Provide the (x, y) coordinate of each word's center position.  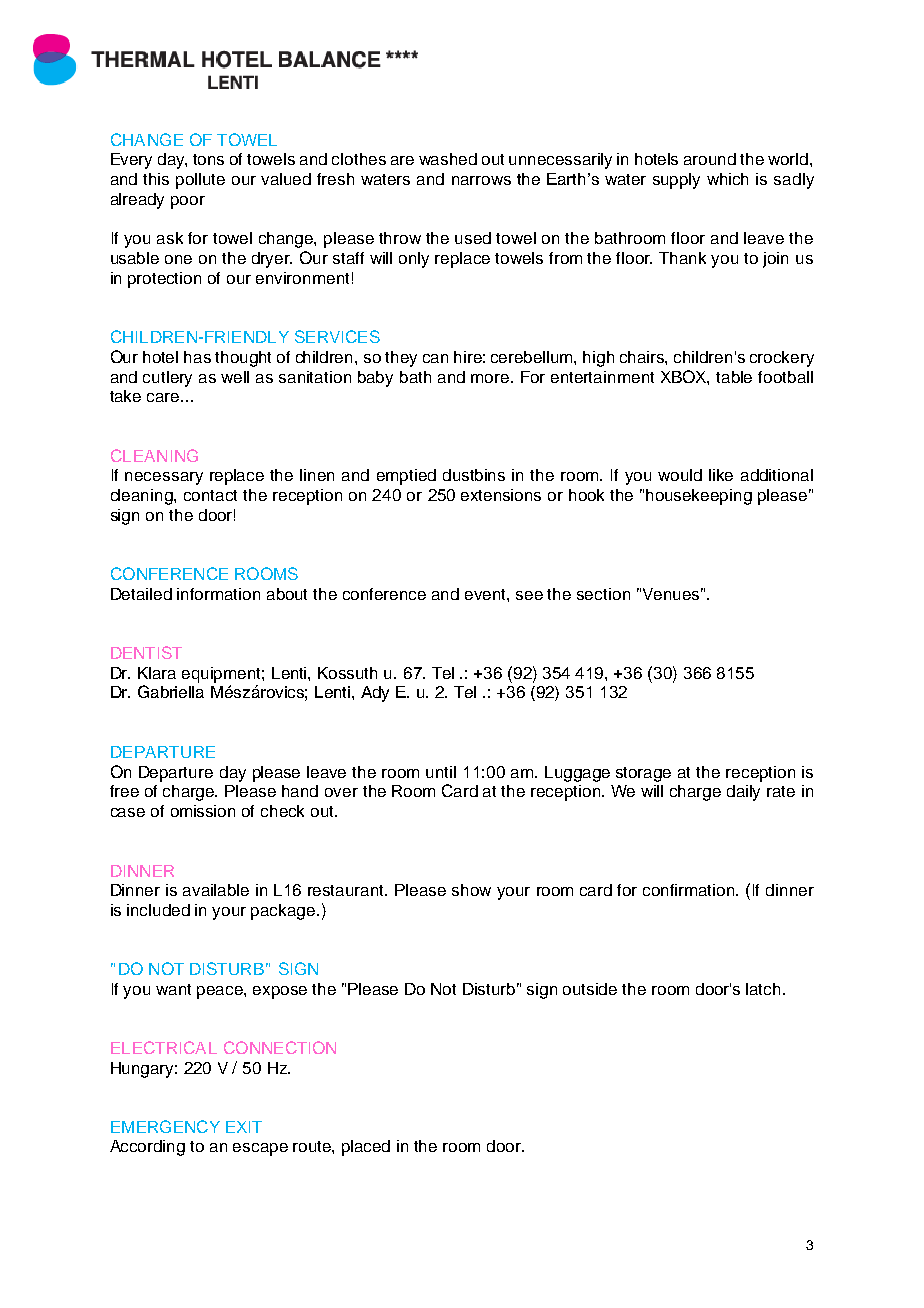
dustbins (474, 475)
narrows (481, 180)
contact (210, 495)
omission (203, 811)
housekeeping (699, 497)
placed (366, 1148)
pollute (200, 181)
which (727, 179)
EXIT (244, 1127)
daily (743, 793)
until (441, 772)
